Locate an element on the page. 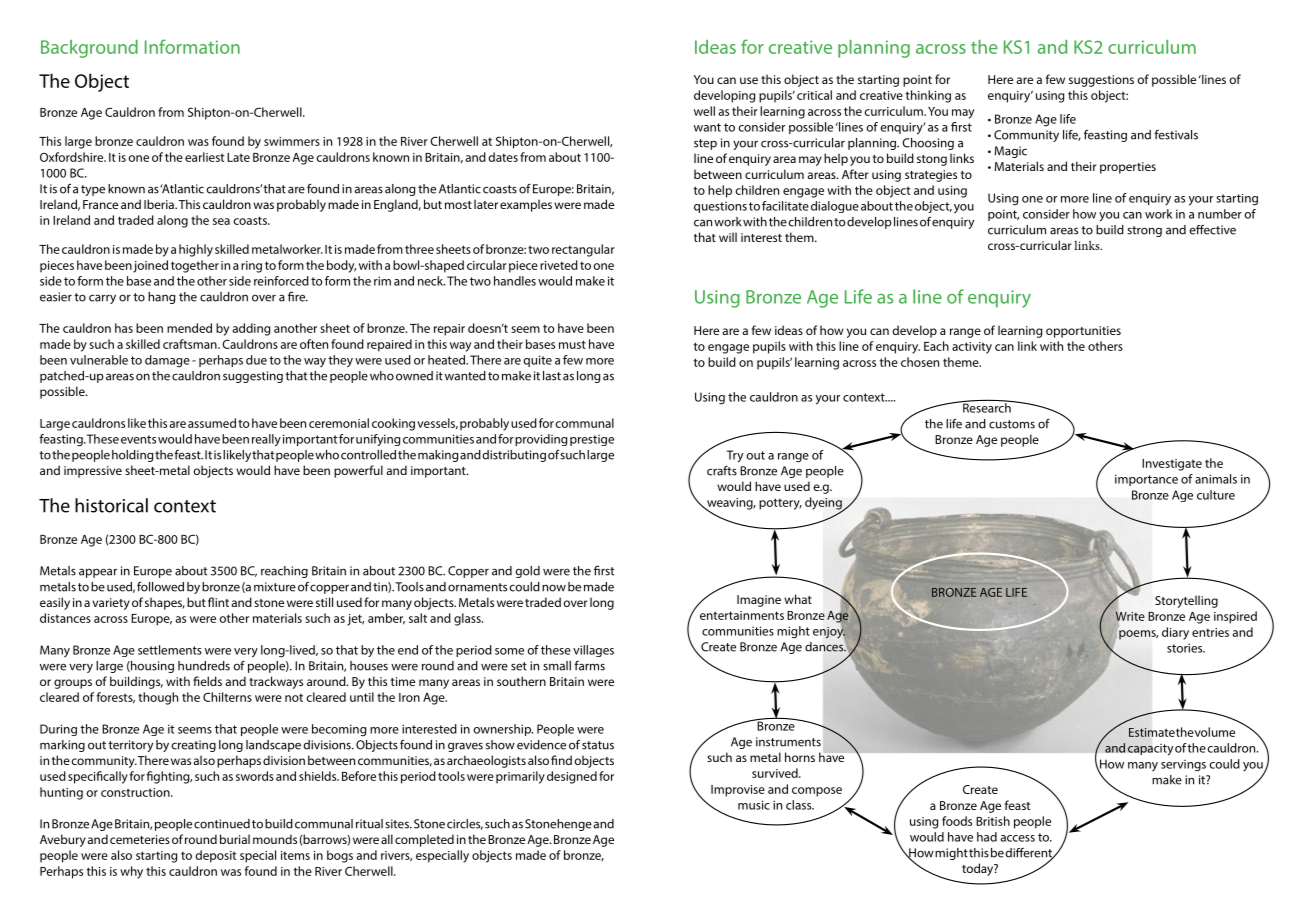 The image size is (1308, 924). Estimate is located at coordinates (1152, 732).
